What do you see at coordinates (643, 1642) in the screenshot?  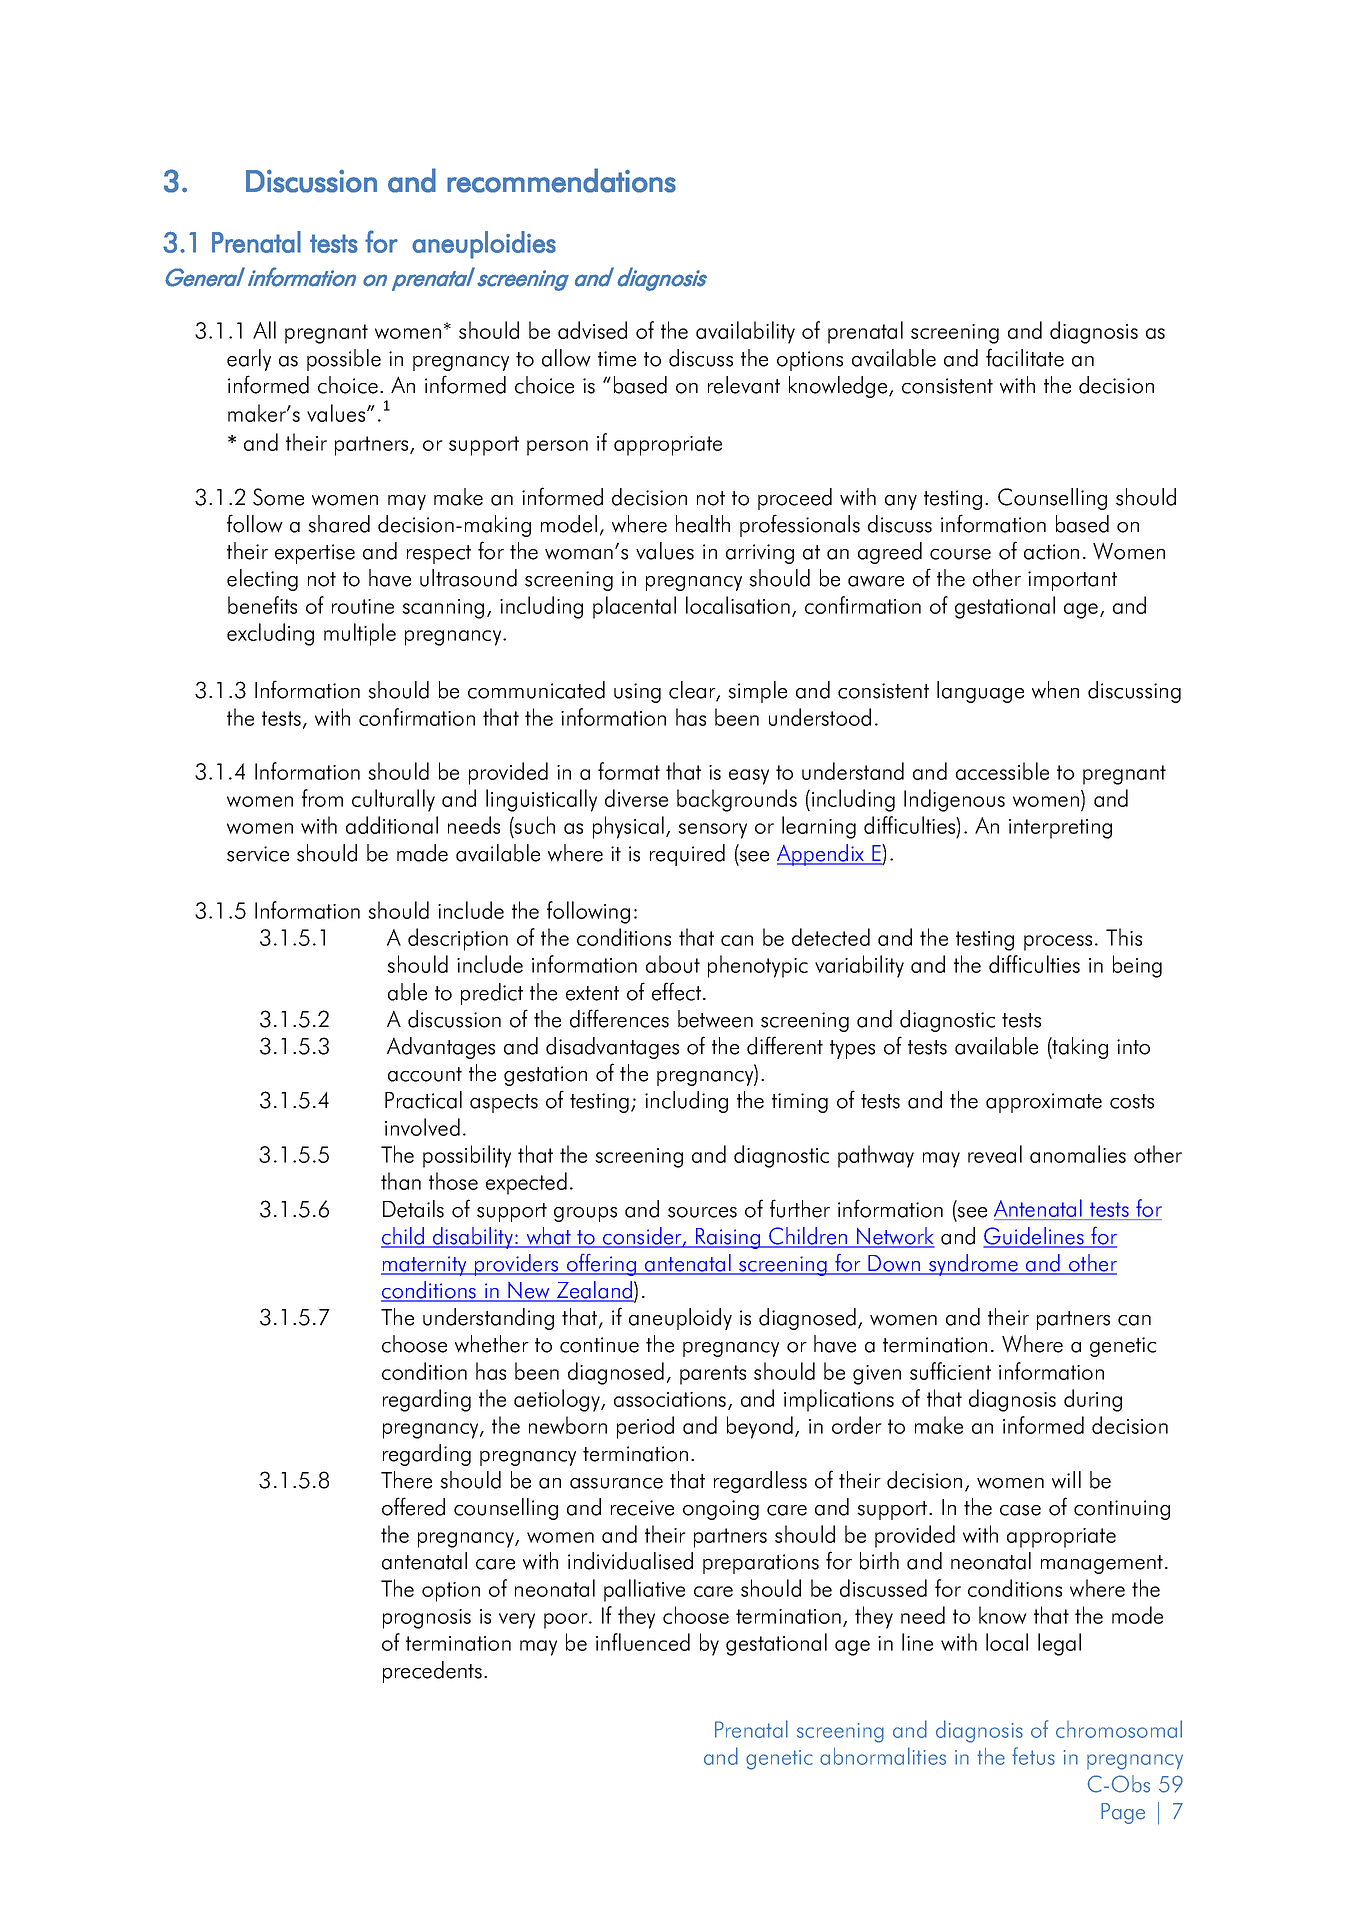 I see `influenced` at bounding box center [643, 1642].
